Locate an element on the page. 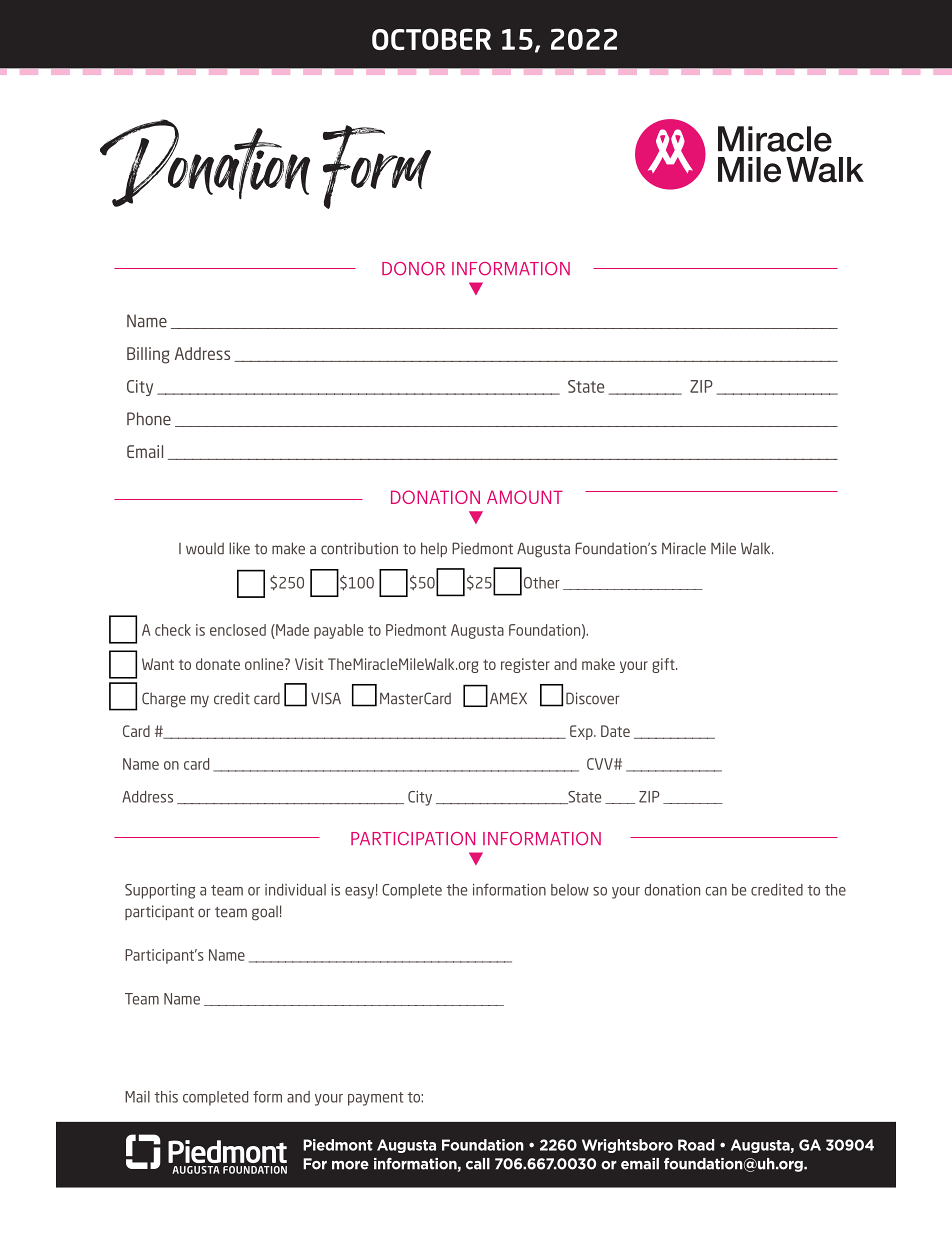 Image resolution: width=952 pixels, height=1233 pixels. this is located at coordinates (166, 1097).
